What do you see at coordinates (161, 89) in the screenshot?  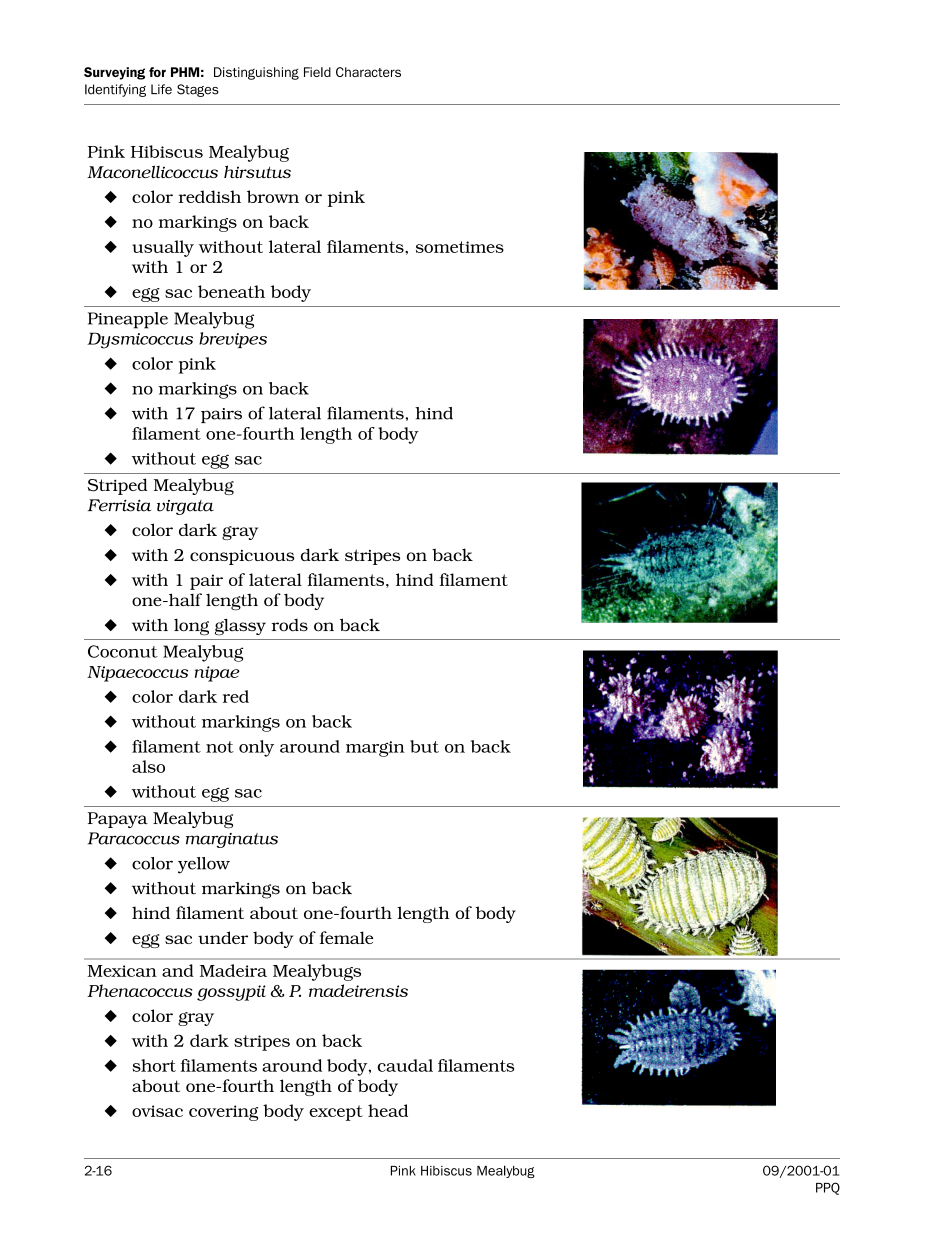 I see `Life` at bounding box center [161, 89].
